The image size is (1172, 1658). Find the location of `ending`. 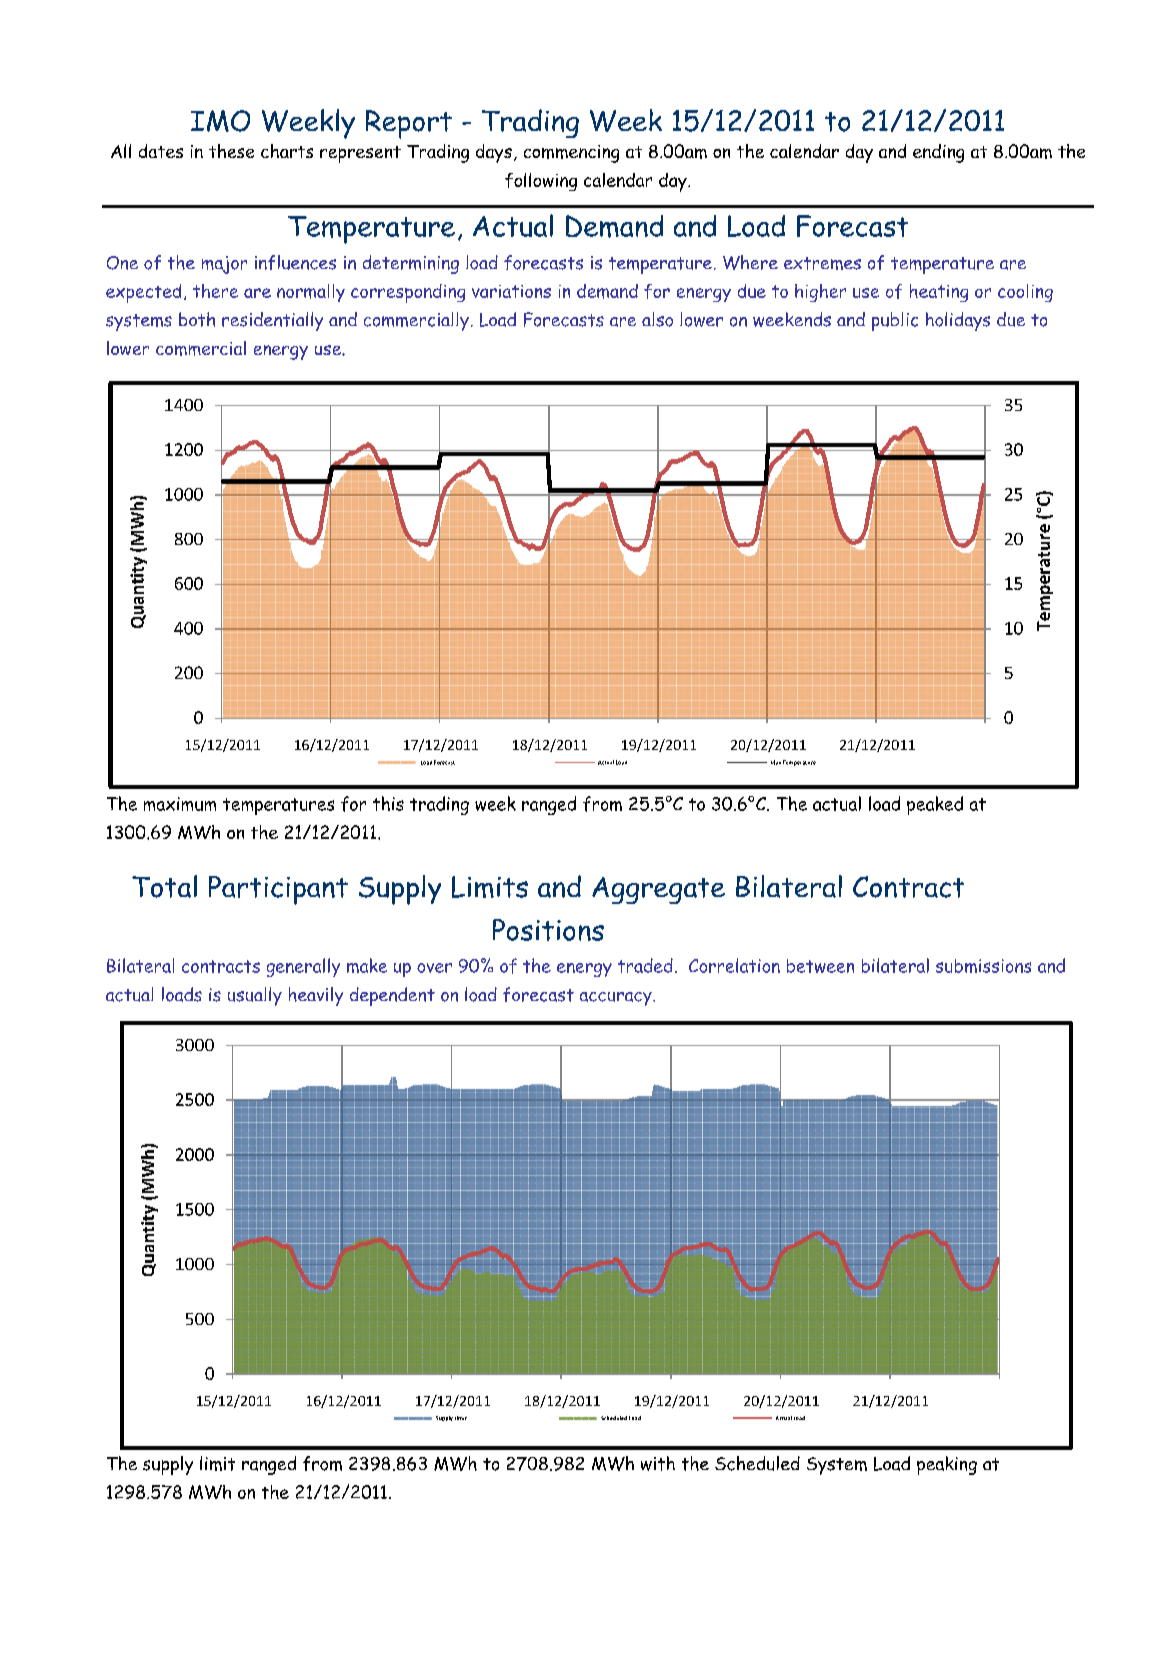

ending is located at coordinates (938, 153).
